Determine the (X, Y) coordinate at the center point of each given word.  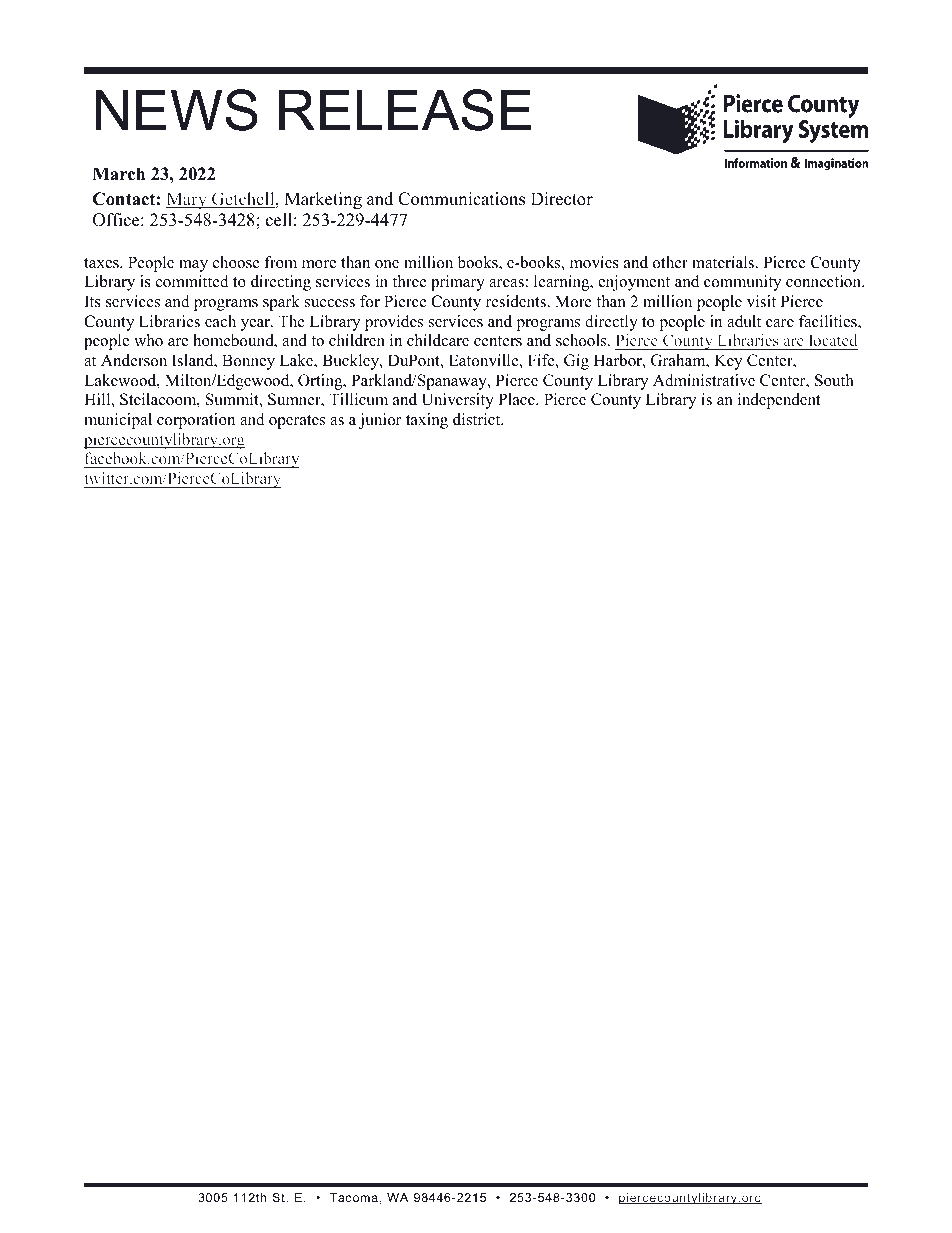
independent (779, 401)
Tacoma (353, 1197)
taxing (427, 421)
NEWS (177, 110)
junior (380, 421)
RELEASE (405, 110)
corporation (196, 421)
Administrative (704, 380)
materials (724, 262)
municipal (118, 421)
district (478, 419)
